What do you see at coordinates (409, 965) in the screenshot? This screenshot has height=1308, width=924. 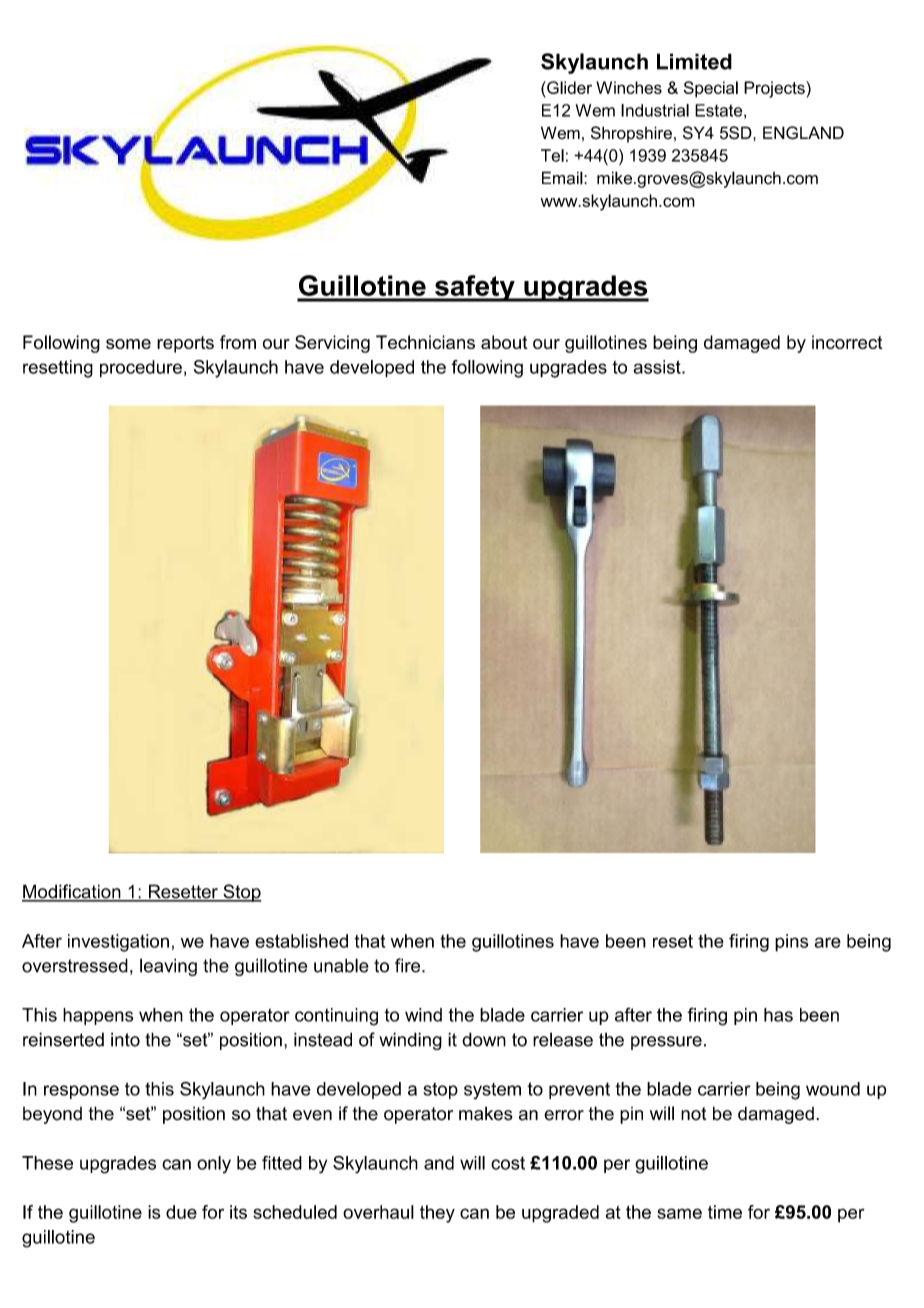 I see `fire` at bounding box center [409, 965].
